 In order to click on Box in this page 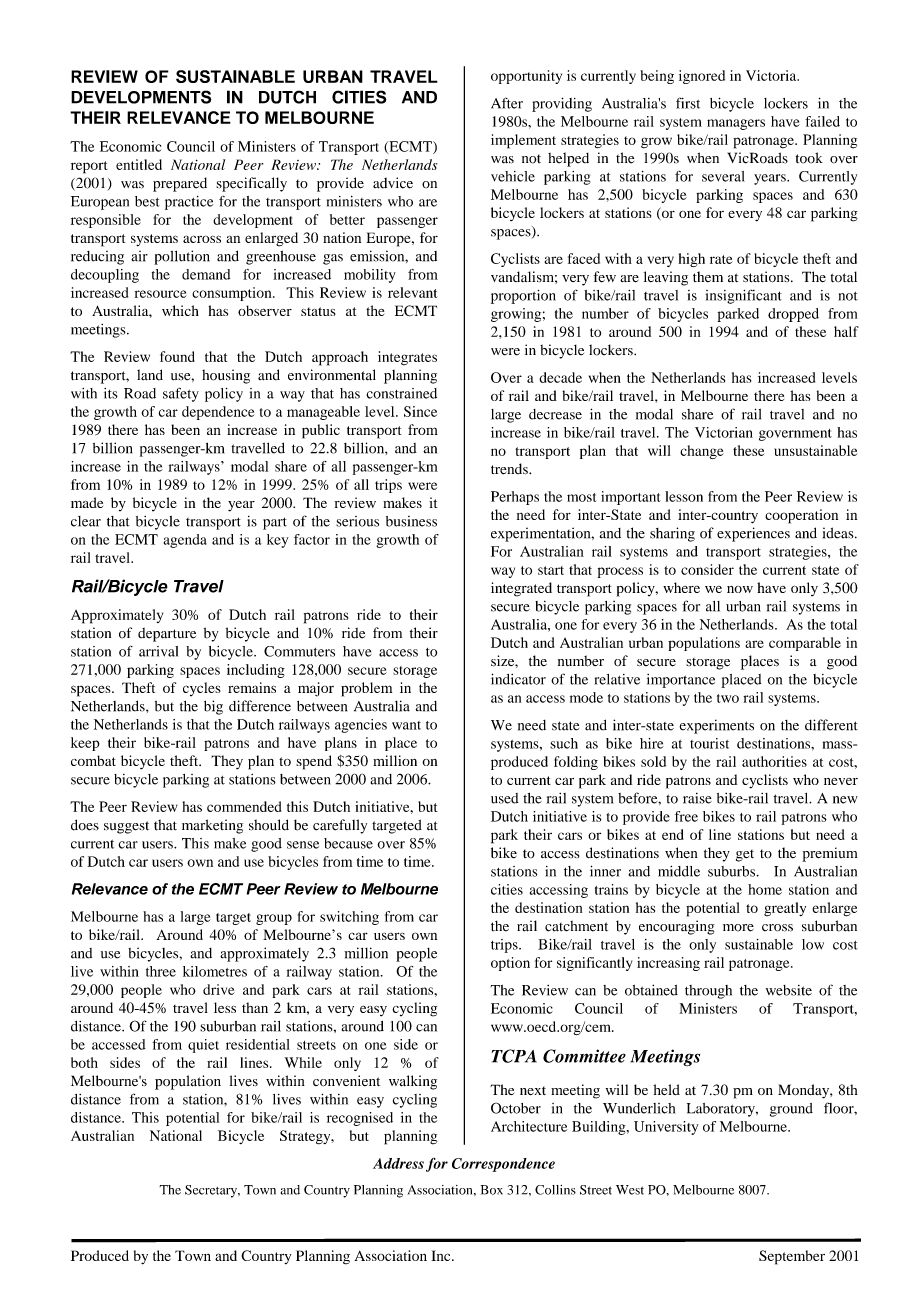, I will do `click(492, 1190)`.
